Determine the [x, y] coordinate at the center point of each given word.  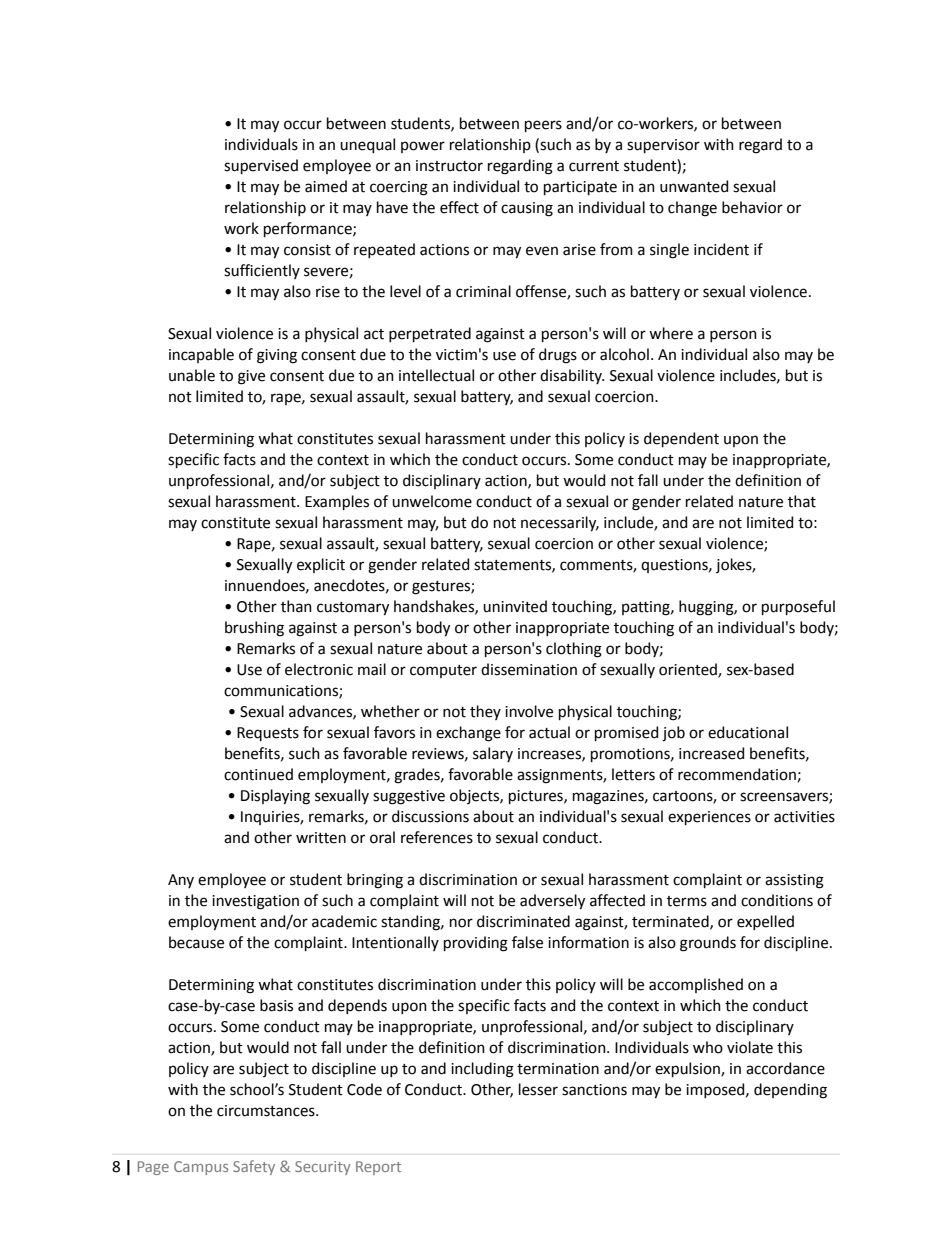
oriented [689, 670]
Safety [254, 1167]
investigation [255, 902]
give [251, 377]
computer [443, 671]
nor [461, 923]
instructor [449, 166]
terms [687, 901]
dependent [681, 439]
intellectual [436, 375]
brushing [254, 629]
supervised [261, 166]
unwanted [694, 186]
